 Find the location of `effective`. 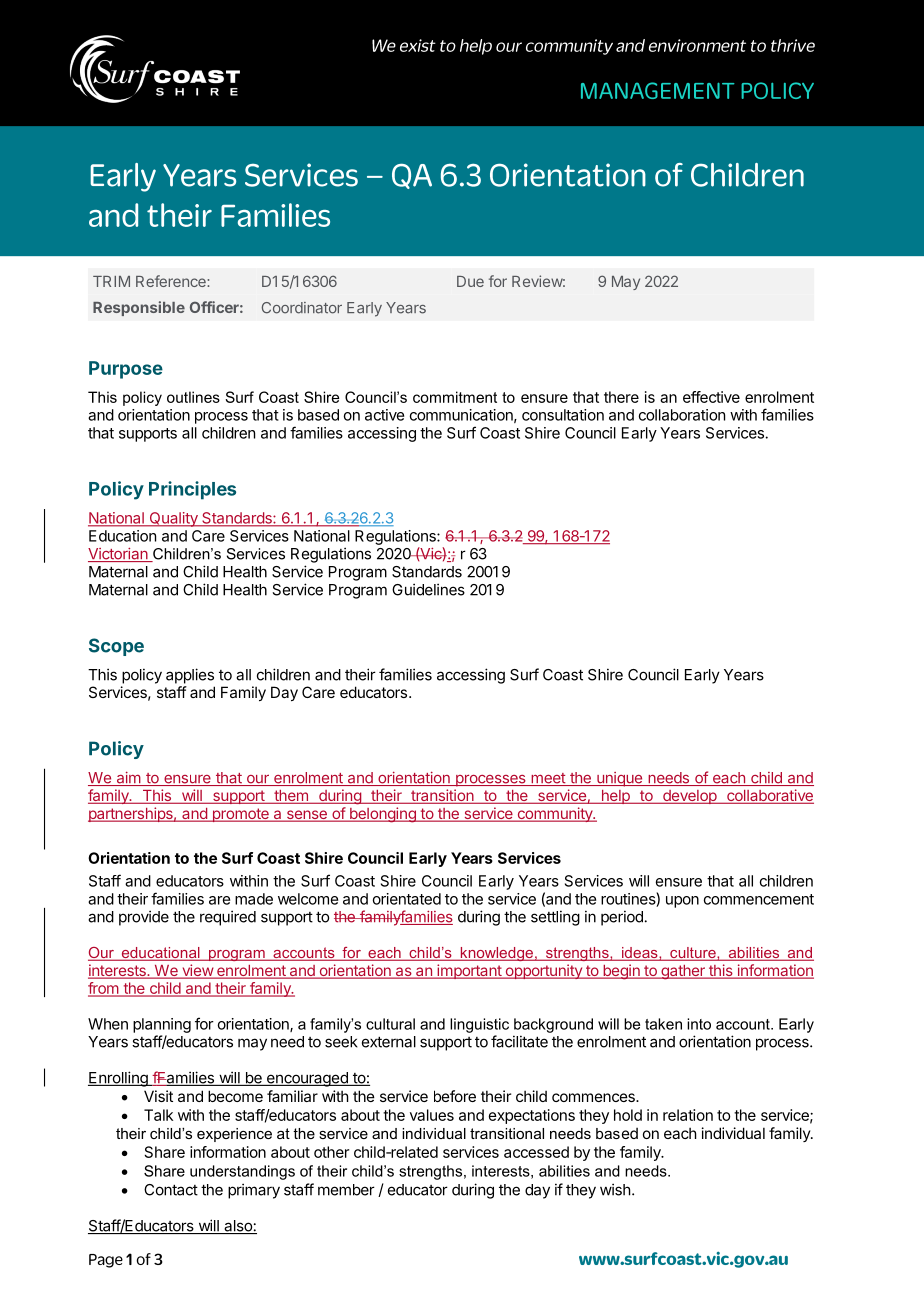

effective is located at coordinates (711, 397).
